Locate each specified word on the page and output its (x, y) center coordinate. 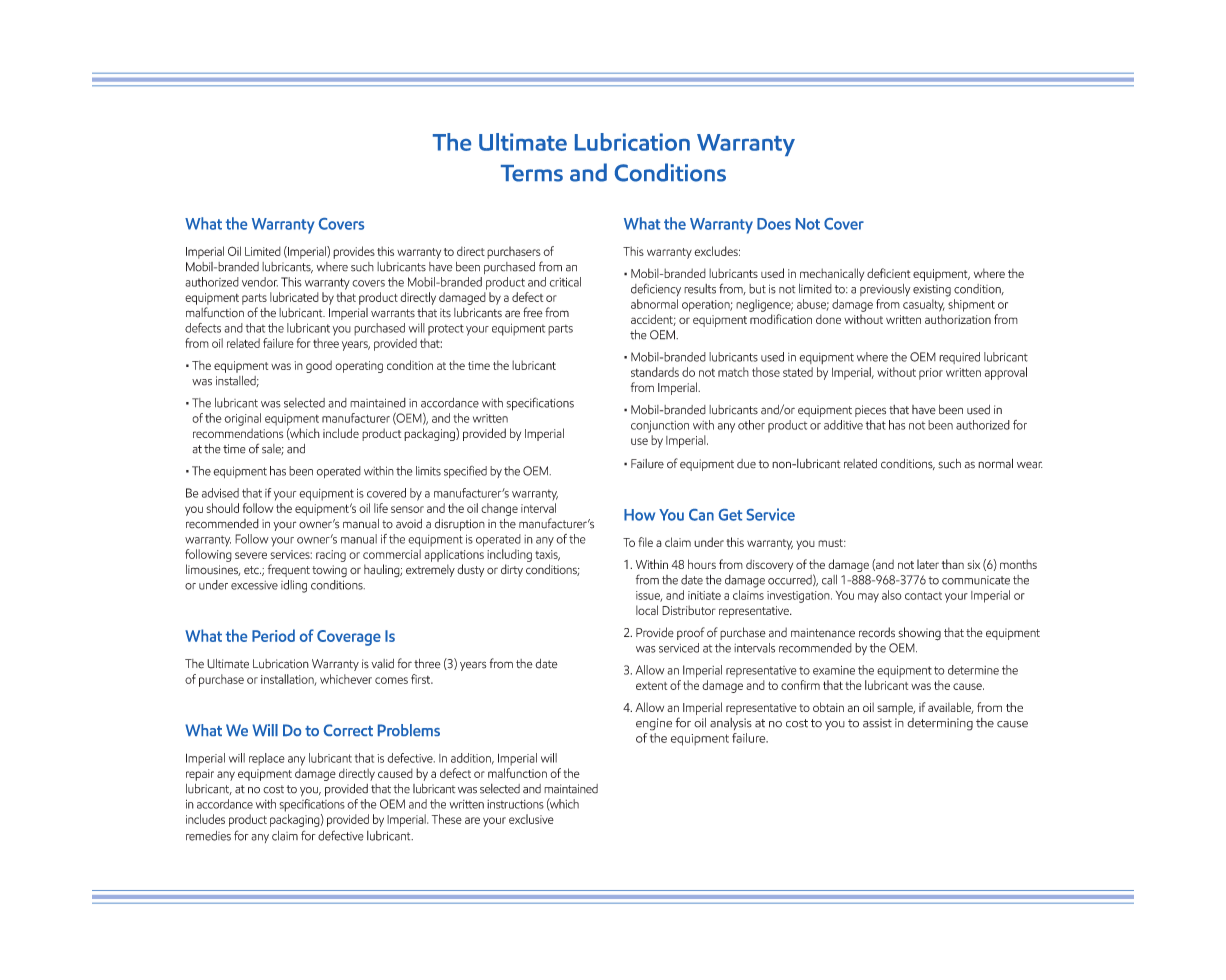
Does (774, 224)
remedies (208, 836)
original (242, 419)
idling (294, 586)
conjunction (660, 426)
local (647, 610)
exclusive (531, 819)
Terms (532, 173)
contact (923, 596)
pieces (870, 411)
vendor (260, 282)
